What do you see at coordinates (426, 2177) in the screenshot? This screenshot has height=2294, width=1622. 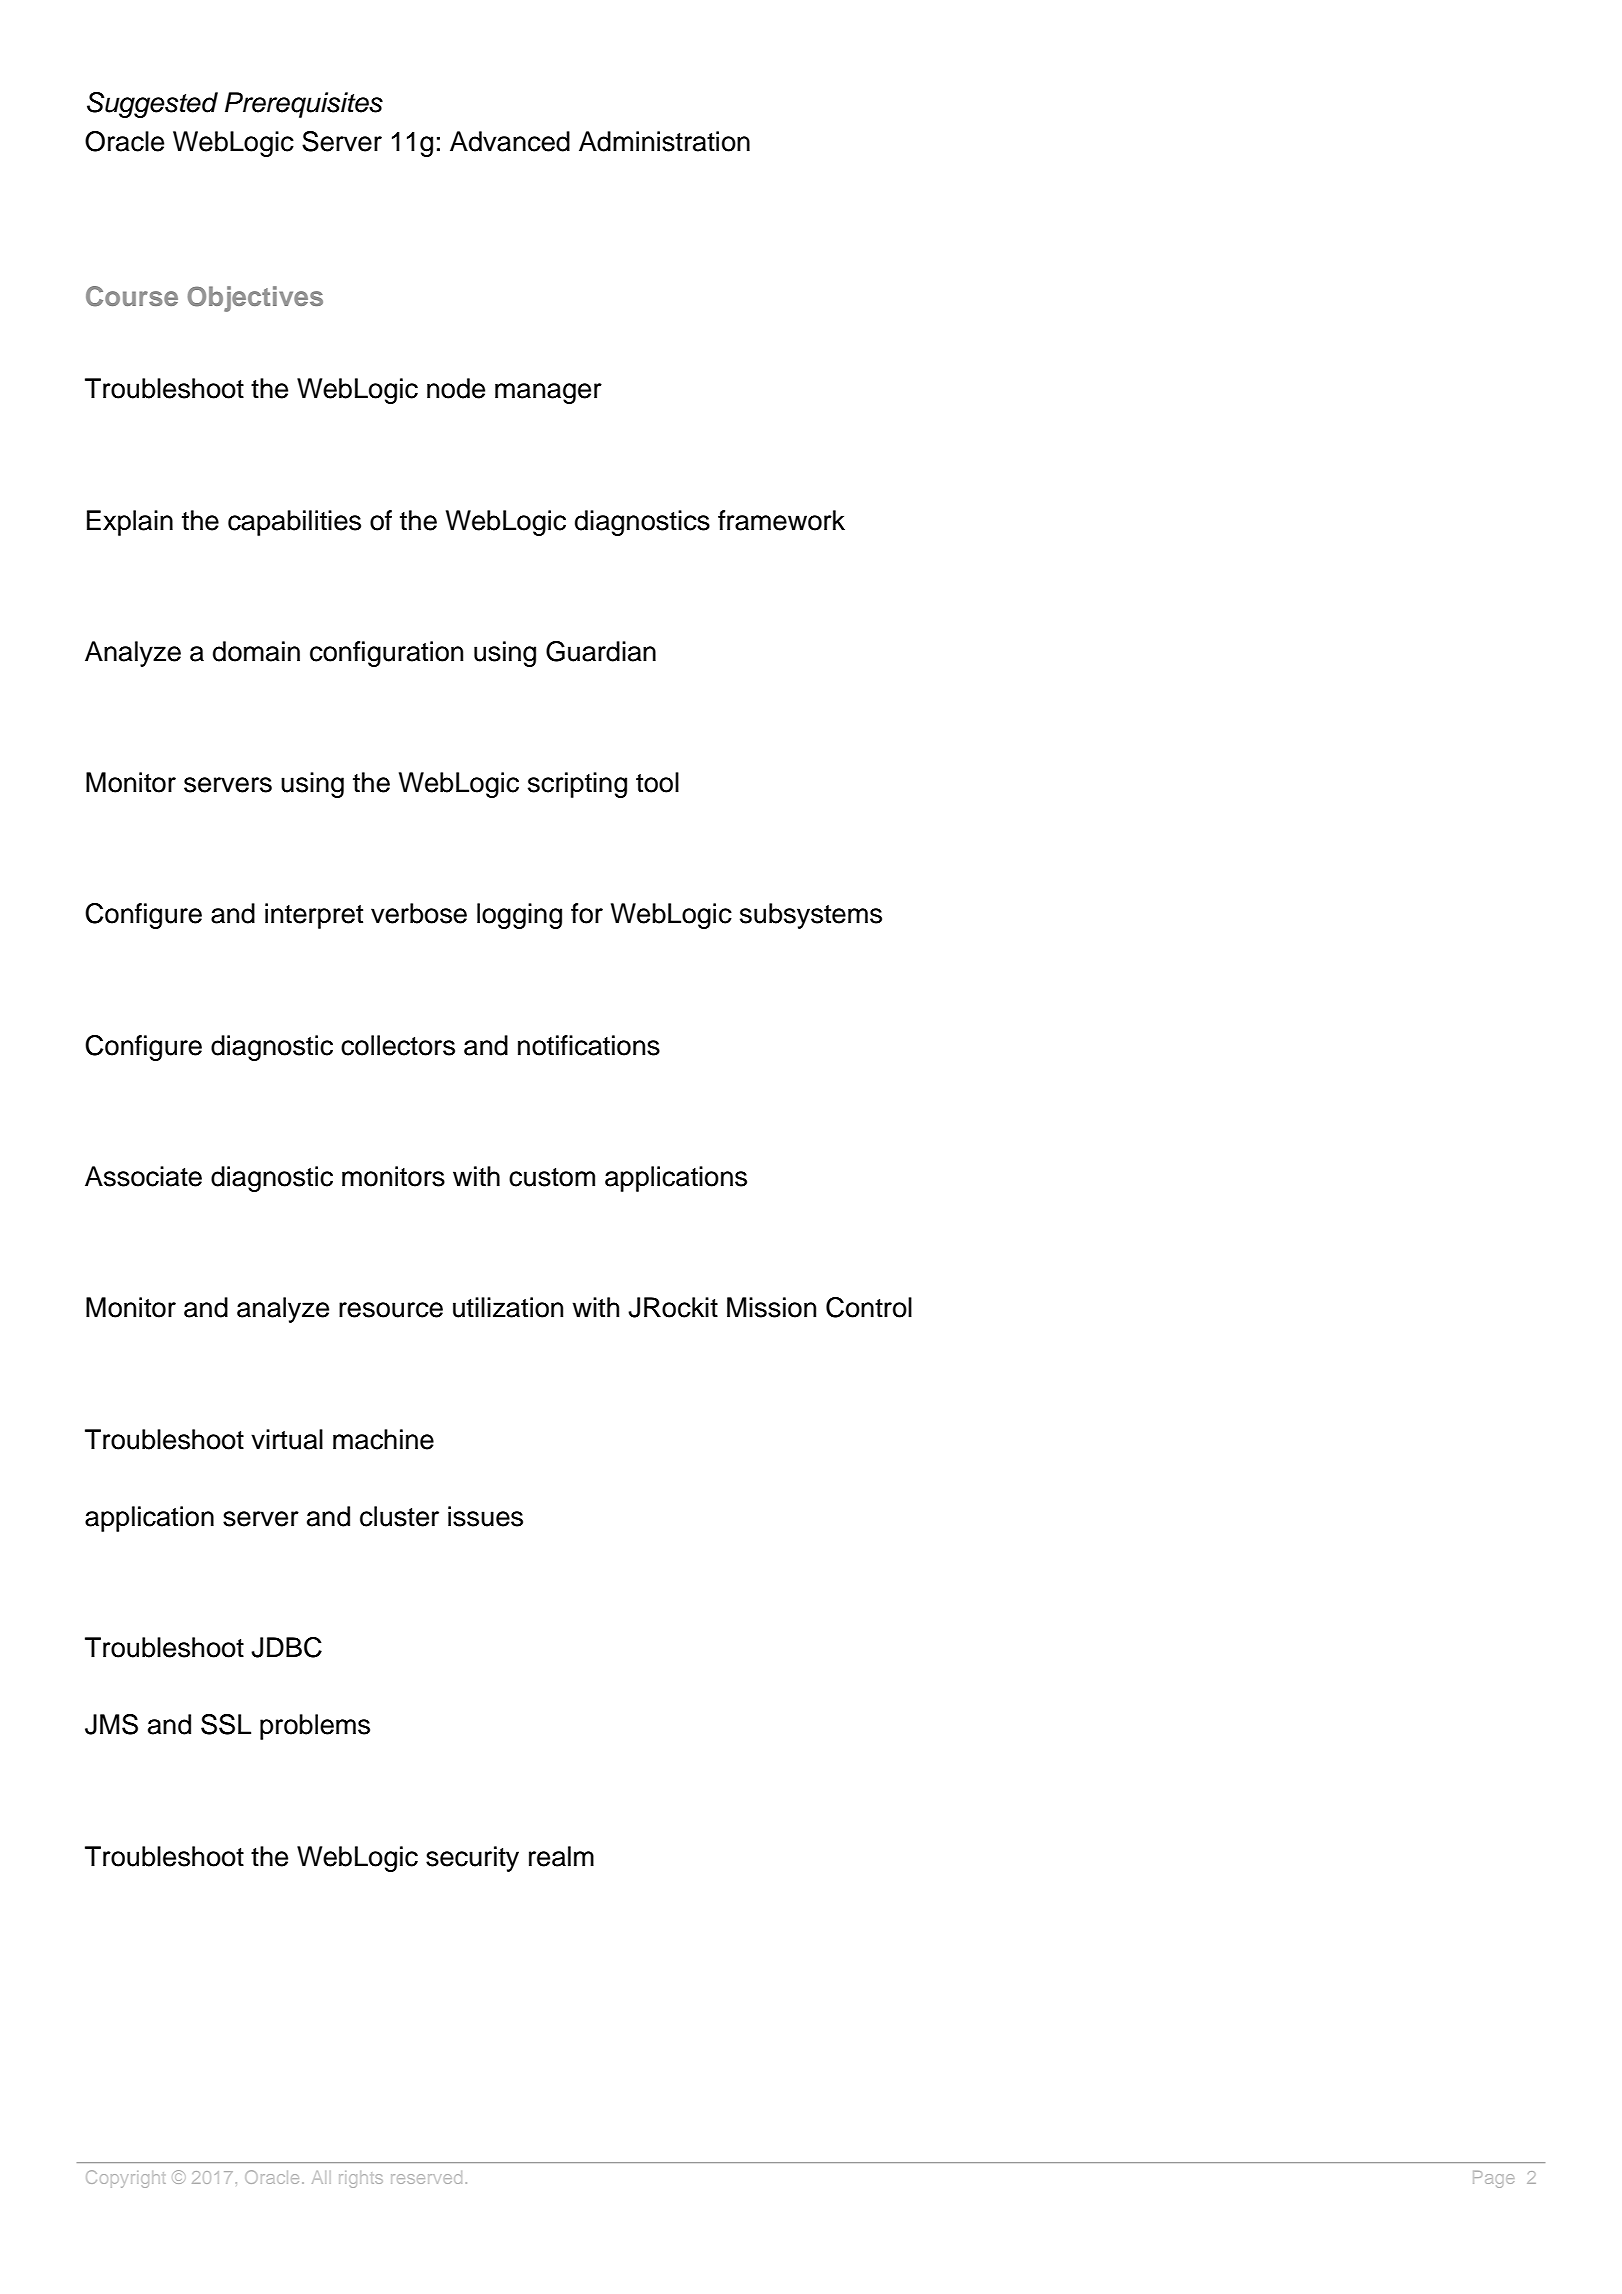 I see `reserved` at bounding box center [426, 2177].
